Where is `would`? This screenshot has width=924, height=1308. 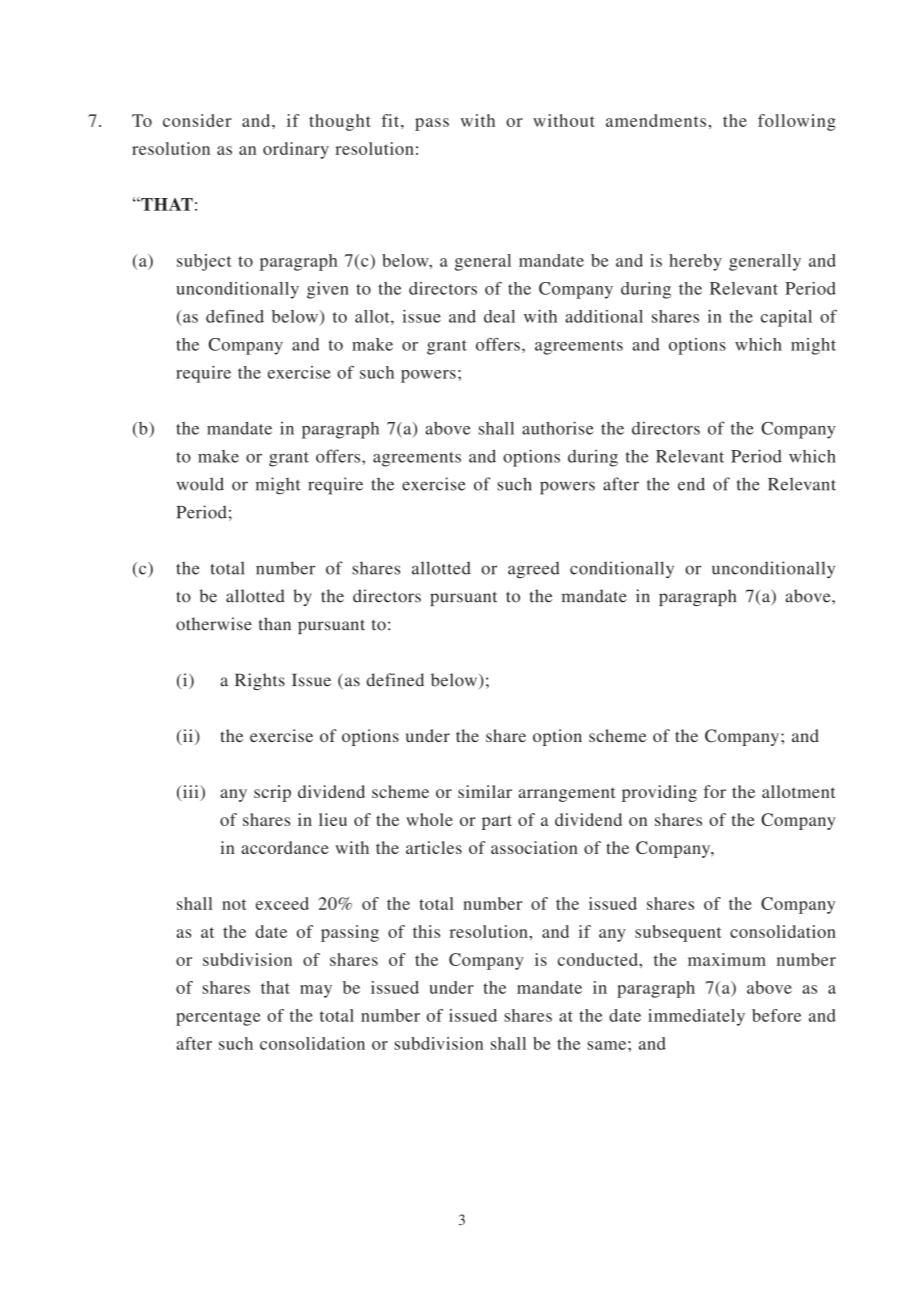 would is located at coordinates (200, 484).
